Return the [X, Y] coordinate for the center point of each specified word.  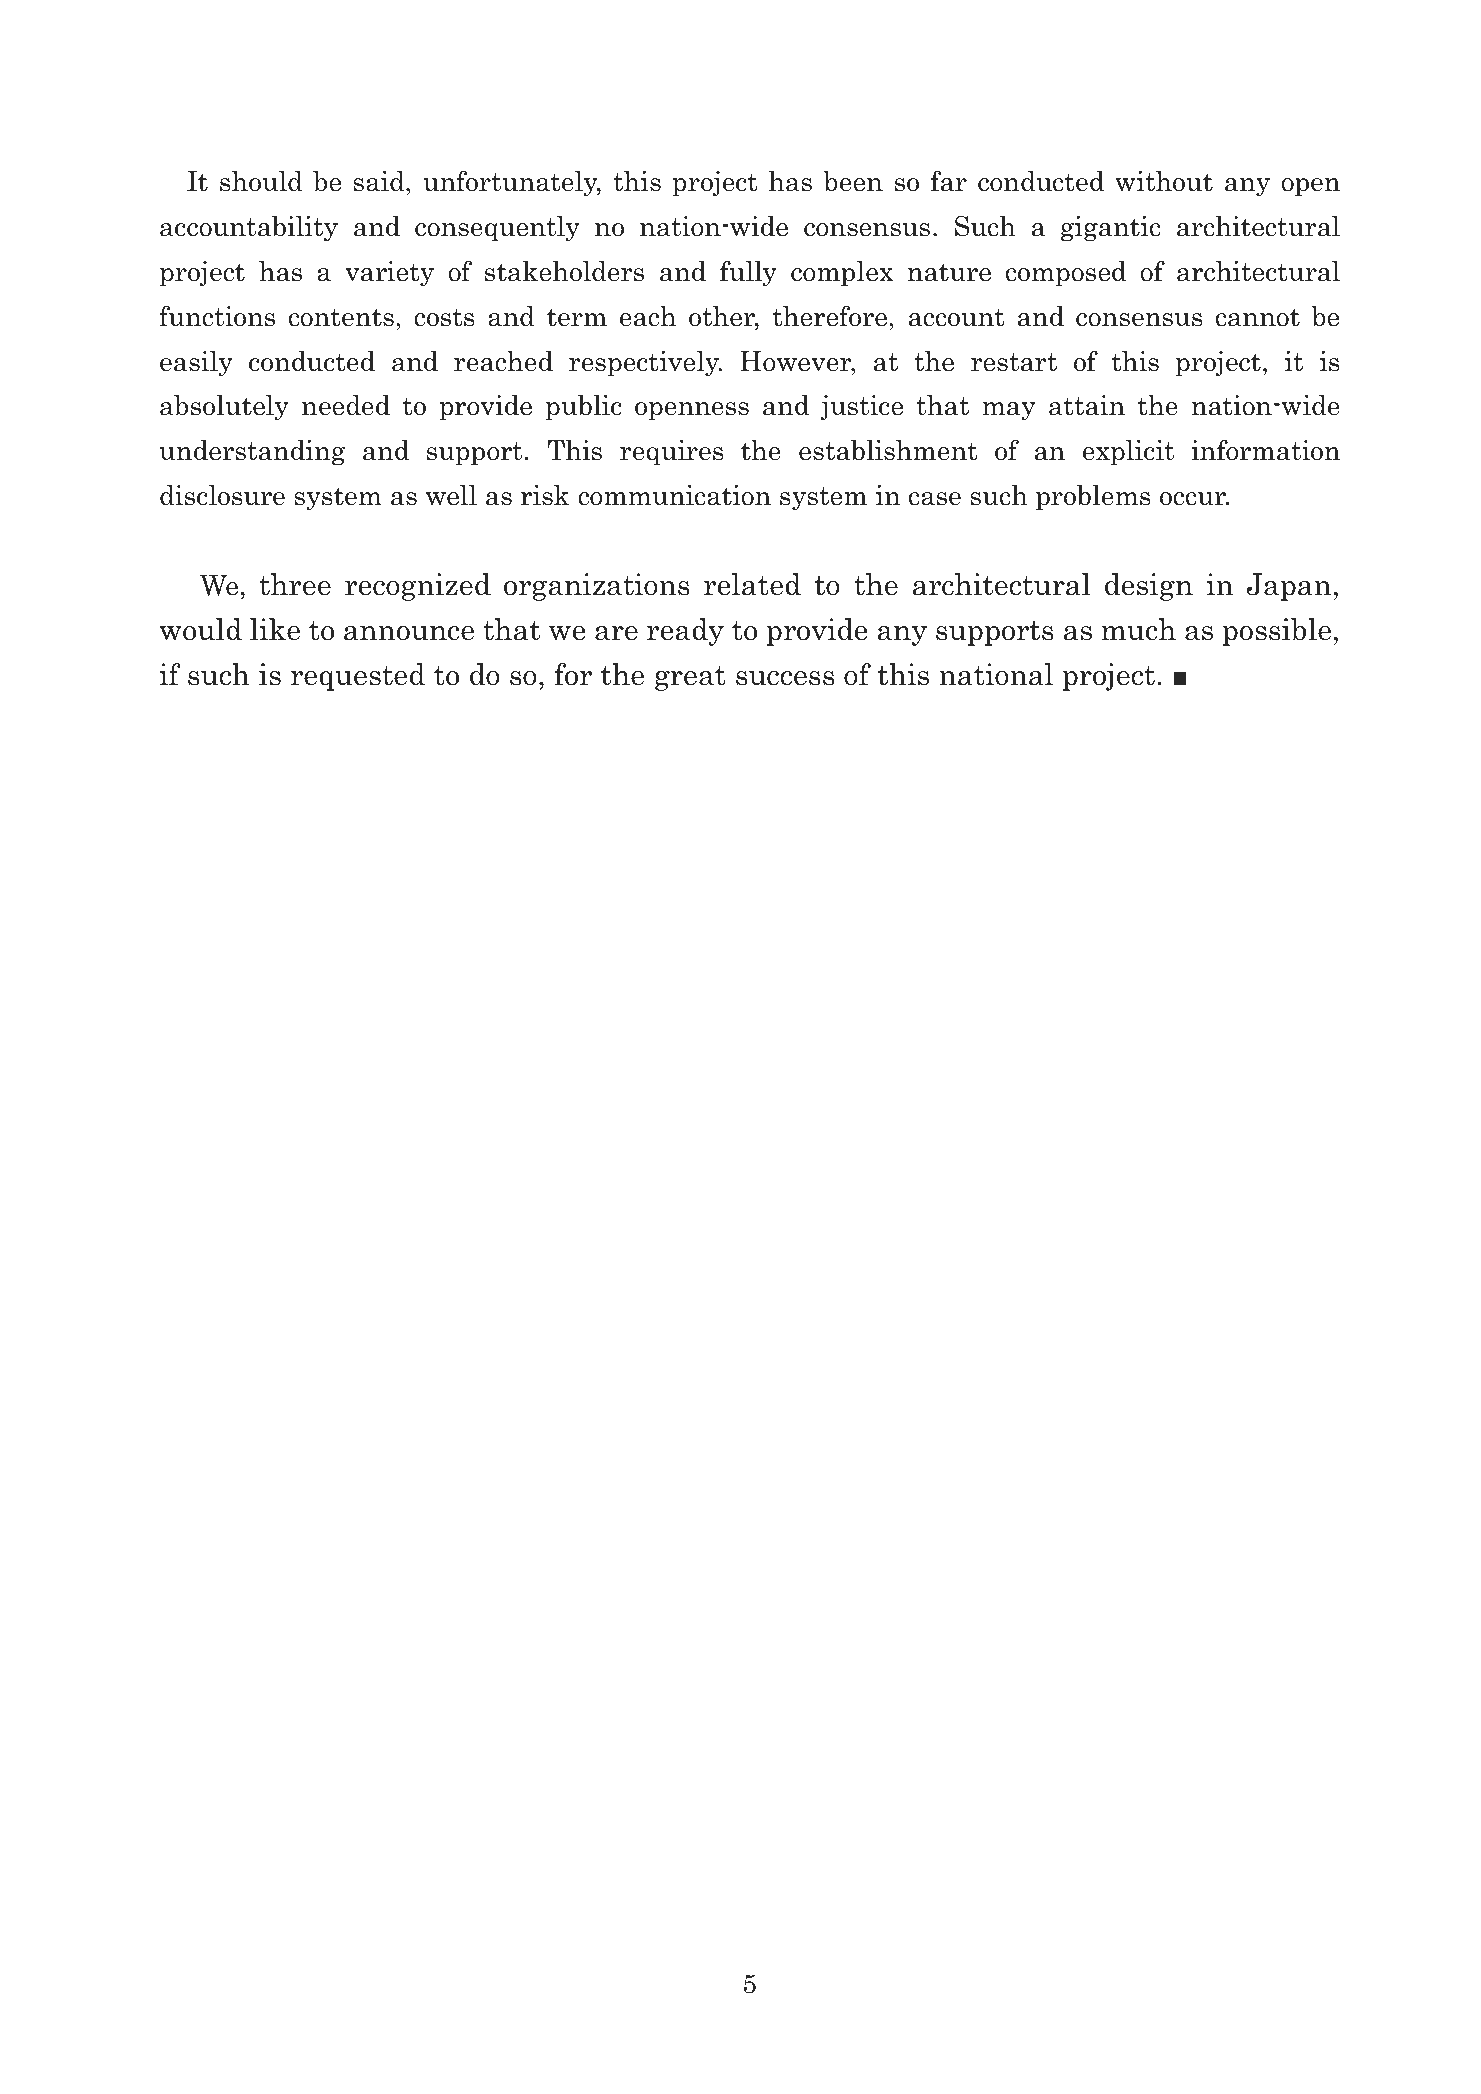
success [785, 678]
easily [196, 364]
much [1138, 629]
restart [1014, 362]
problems [1093, 497]
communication [674, 495]
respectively [645, 364]
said [380, 183]
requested [358, 677]
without [1164, 181]
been [853, 181]
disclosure [222, 495]
